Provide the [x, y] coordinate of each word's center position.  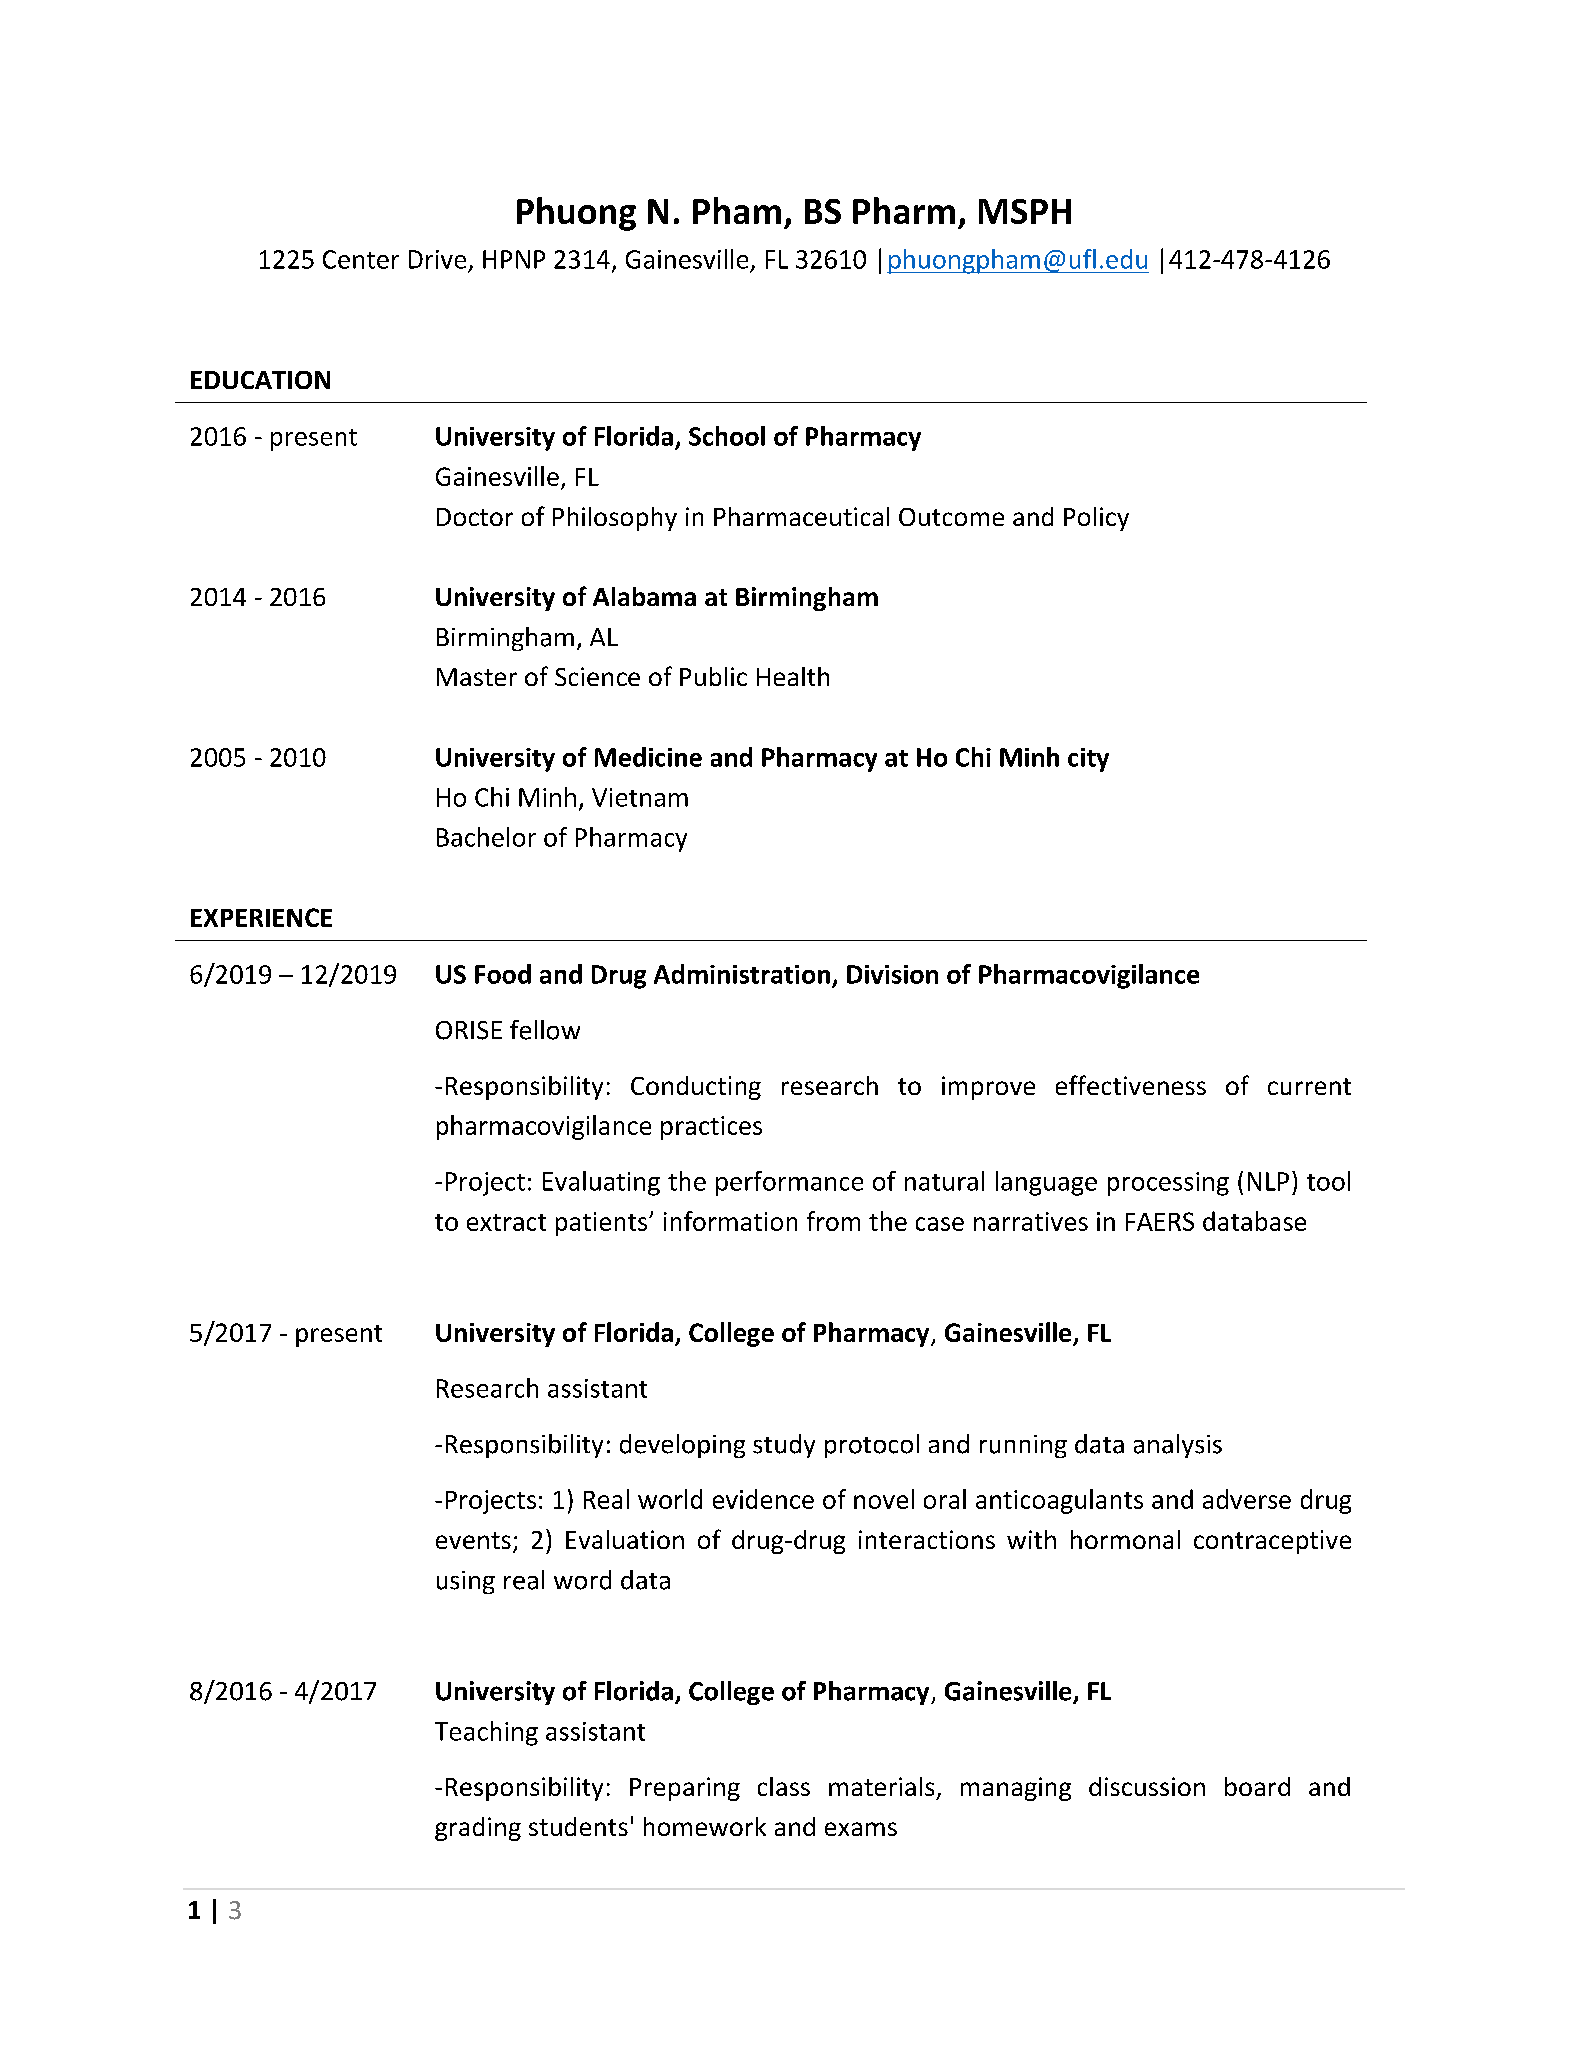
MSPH [1025, 211]
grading [478, 1829]
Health [793, 676]
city [1088, 760]
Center [361, 259]
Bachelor [486, 837]
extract [506, 1222]
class [784, 1786]
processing [1168, 1184]
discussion [1147, 1786]
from [833, 1221]
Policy [1096, 519]
